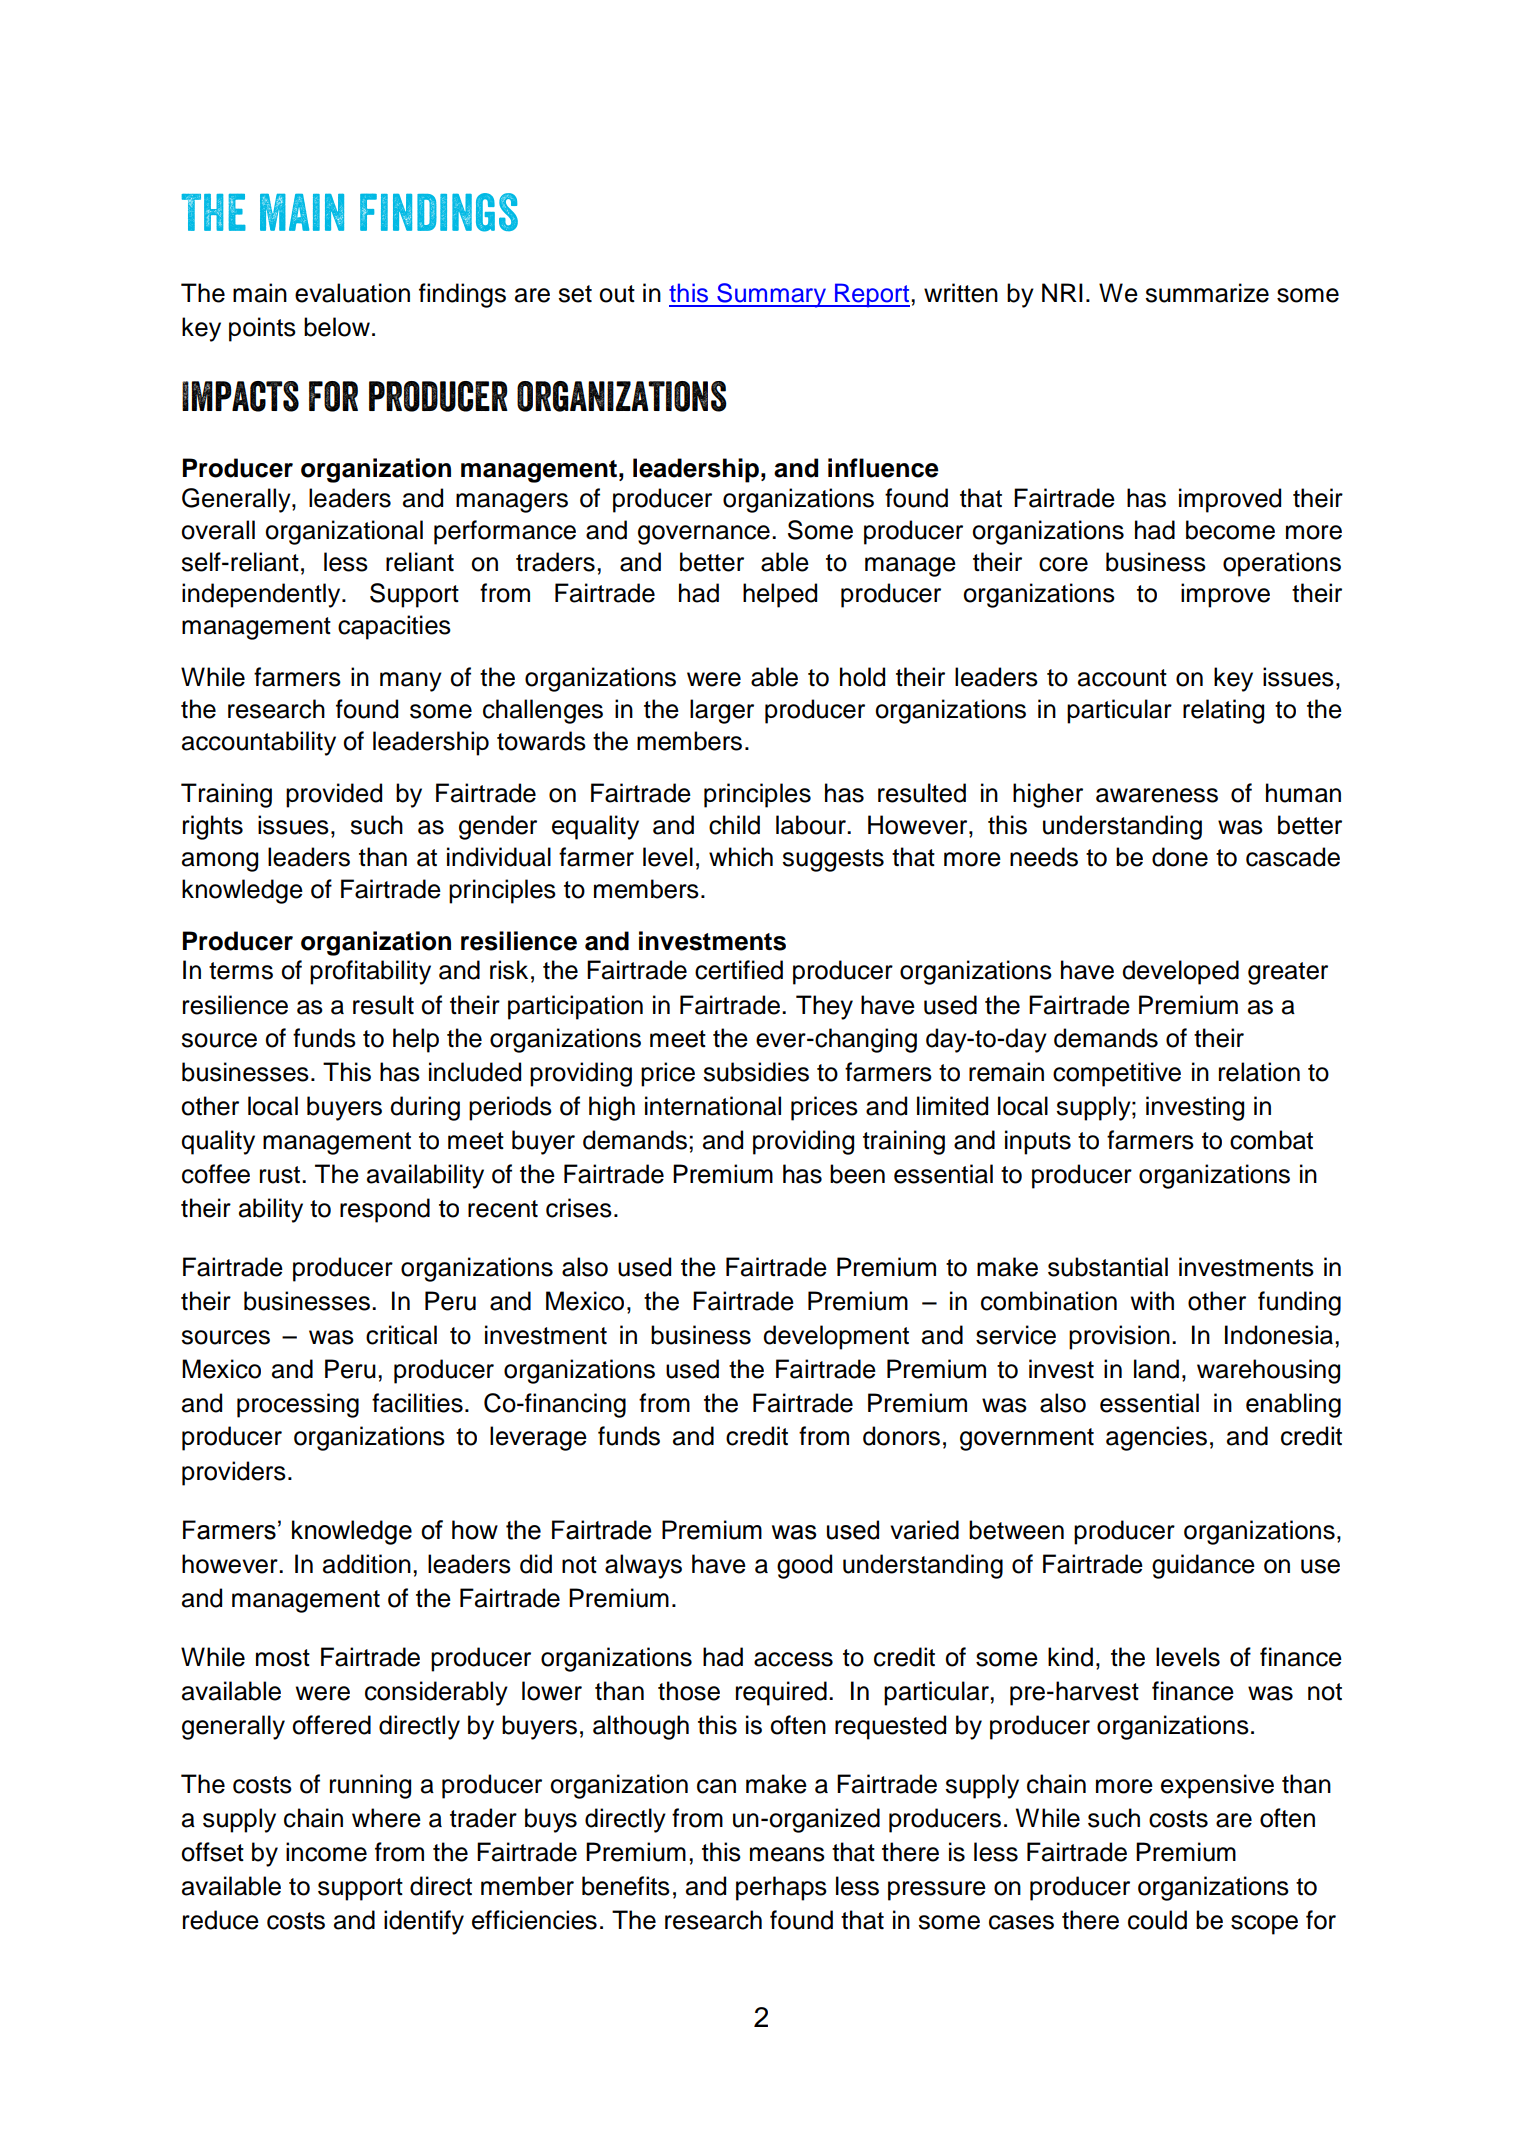 The width and height of the page is (1524, 2156). Describe the element at coordinates (1117, 1074) in the page. I see `competitive` at that location.
